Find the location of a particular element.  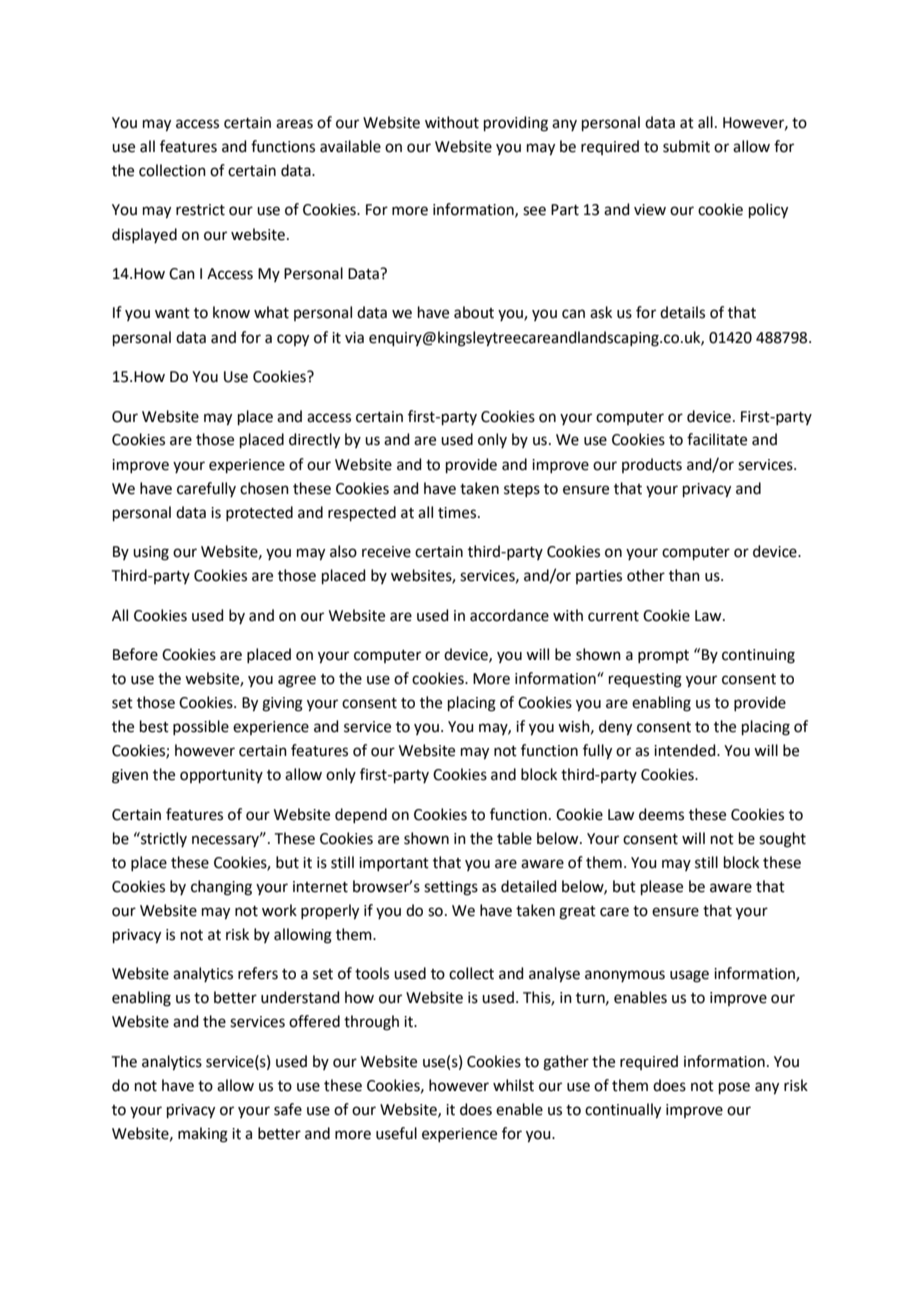

restrict is located at coordinates (200, 210).
